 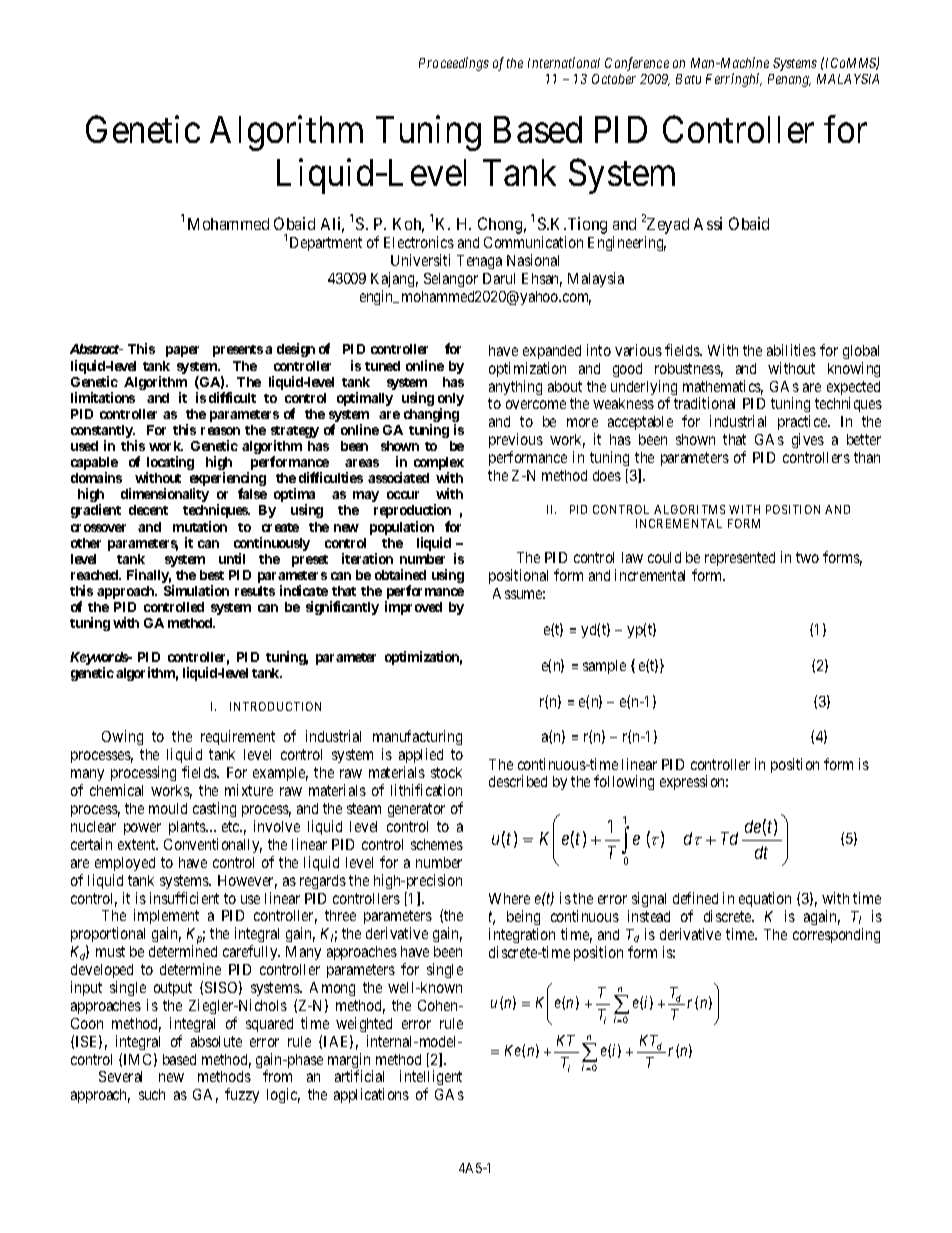 What do you see at coordinates (400, 574) in the document?
I see `obtained` at bounding box center [400, 574].
